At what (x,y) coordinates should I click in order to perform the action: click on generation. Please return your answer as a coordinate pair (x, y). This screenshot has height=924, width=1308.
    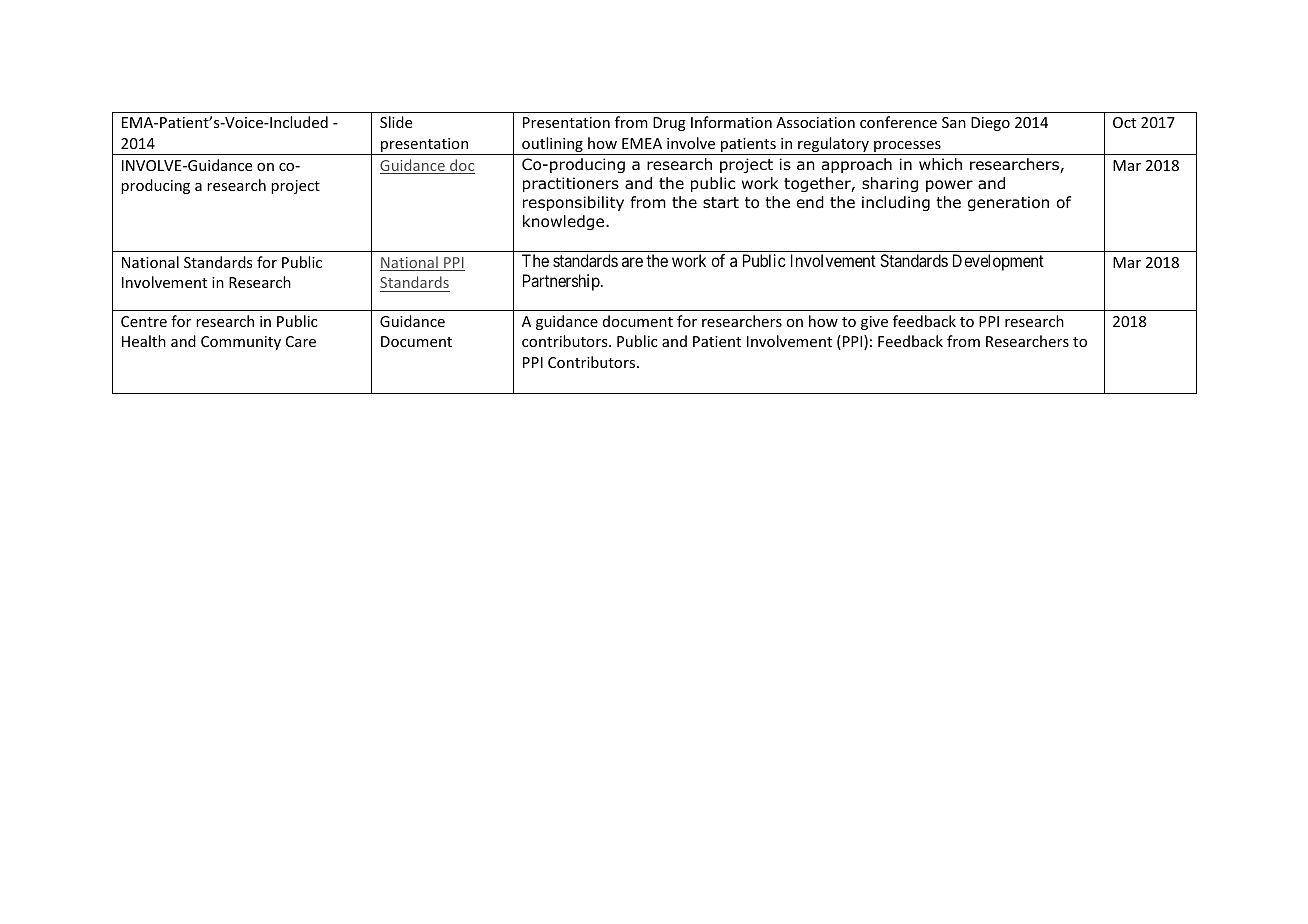
    Looking at the image, I should click on (1008, 203).
